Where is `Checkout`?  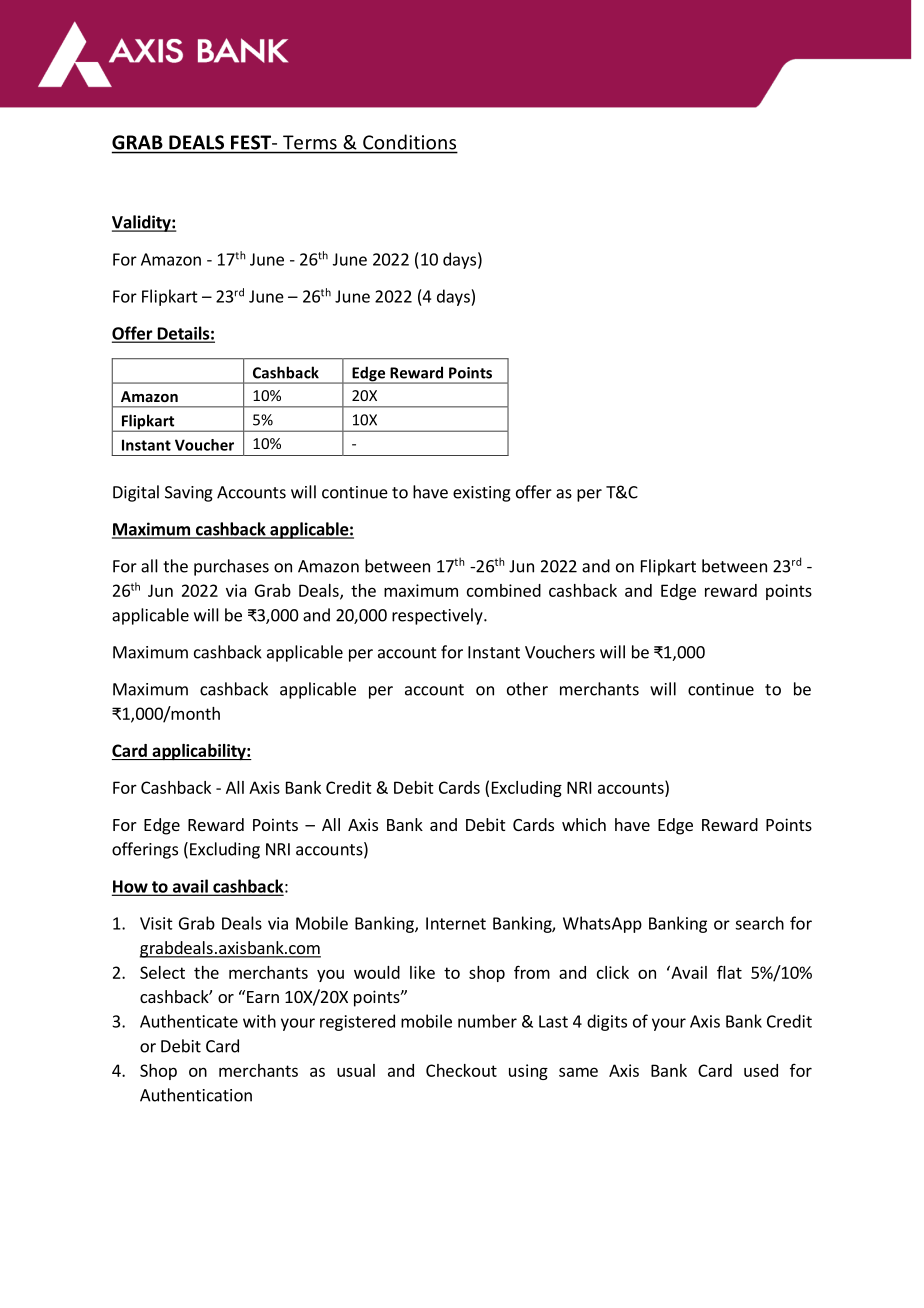
Checkout is located at coordinates (461, 1070).
